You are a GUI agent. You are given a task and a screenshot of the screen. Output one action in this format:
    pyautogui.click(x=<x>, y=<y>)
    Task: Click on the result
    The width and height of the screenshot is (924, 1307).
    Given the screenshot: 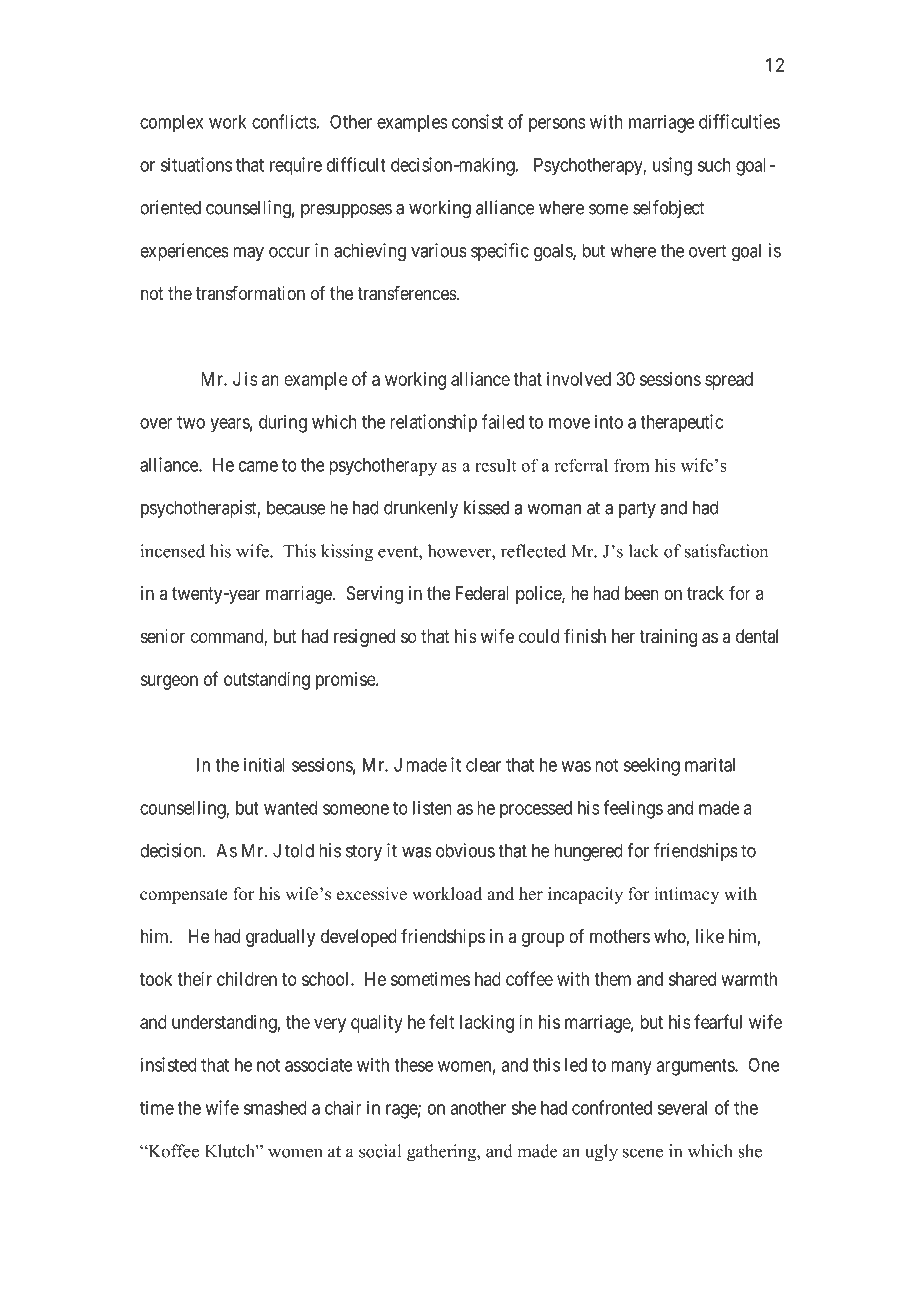 What is the action you would take?
    pyautogui.click(x=495, y=465)
